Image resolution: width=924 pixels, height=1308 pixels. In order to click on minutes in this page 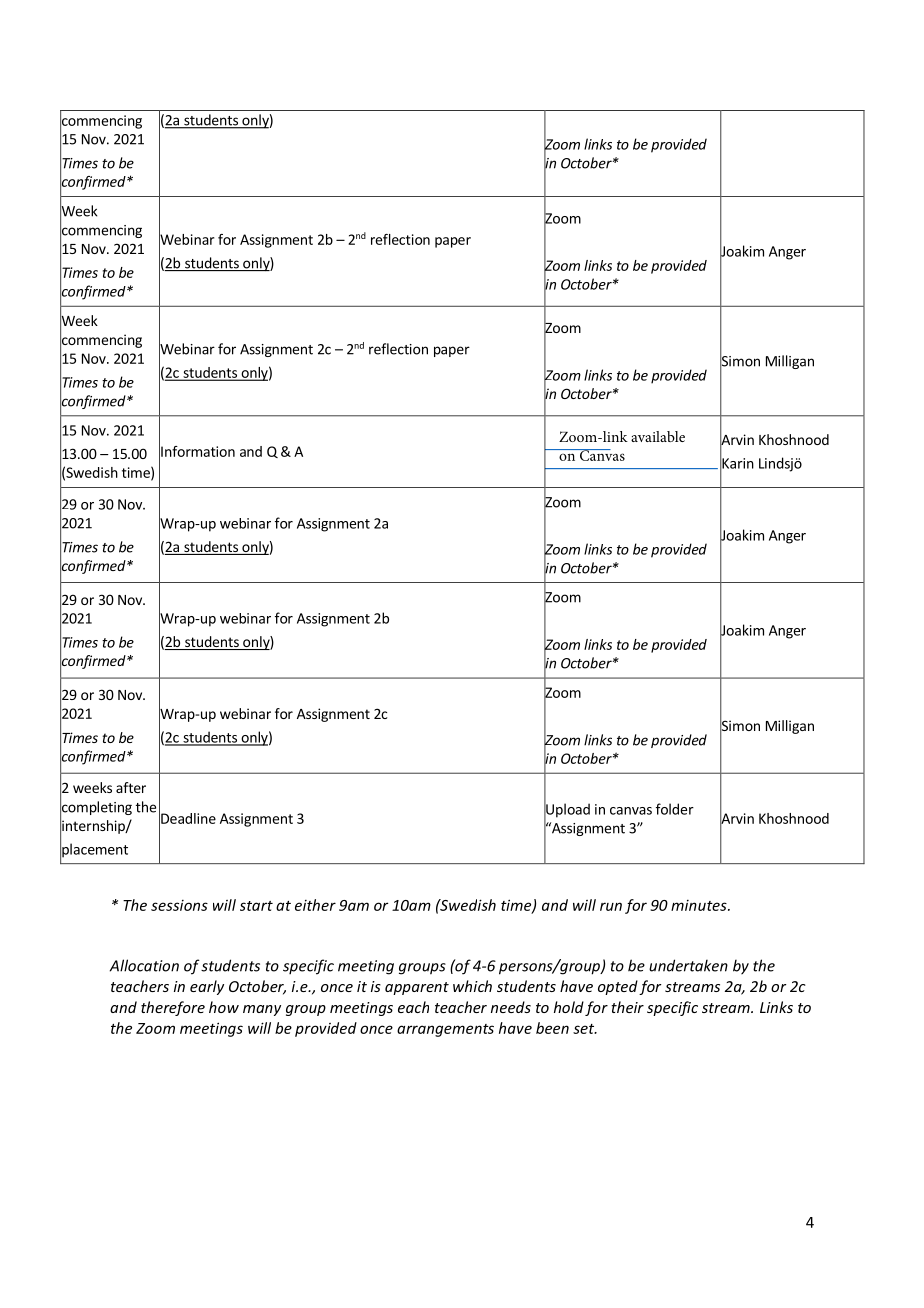, I will do `click(700, 905)`.
